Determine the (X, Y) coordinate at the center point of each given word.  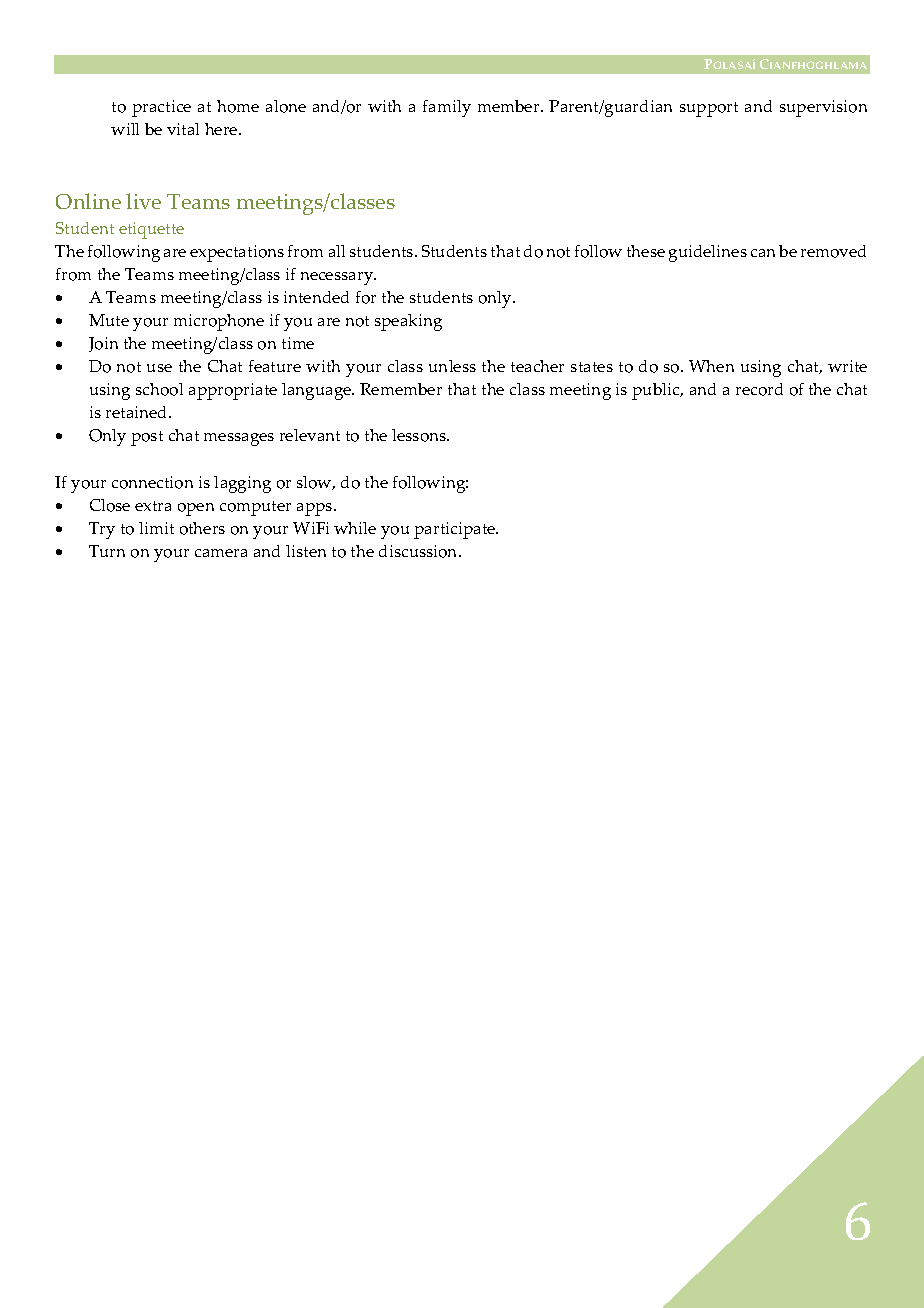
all (337, 251)
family (447, 108)
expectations (237, 253)
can (763, 253)
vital (183, 129)
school (159, 389)
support (709, 109)
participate (456, 530)
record (759, 389)
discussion (419, 551)
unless (452, 366)
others (202, 528)
